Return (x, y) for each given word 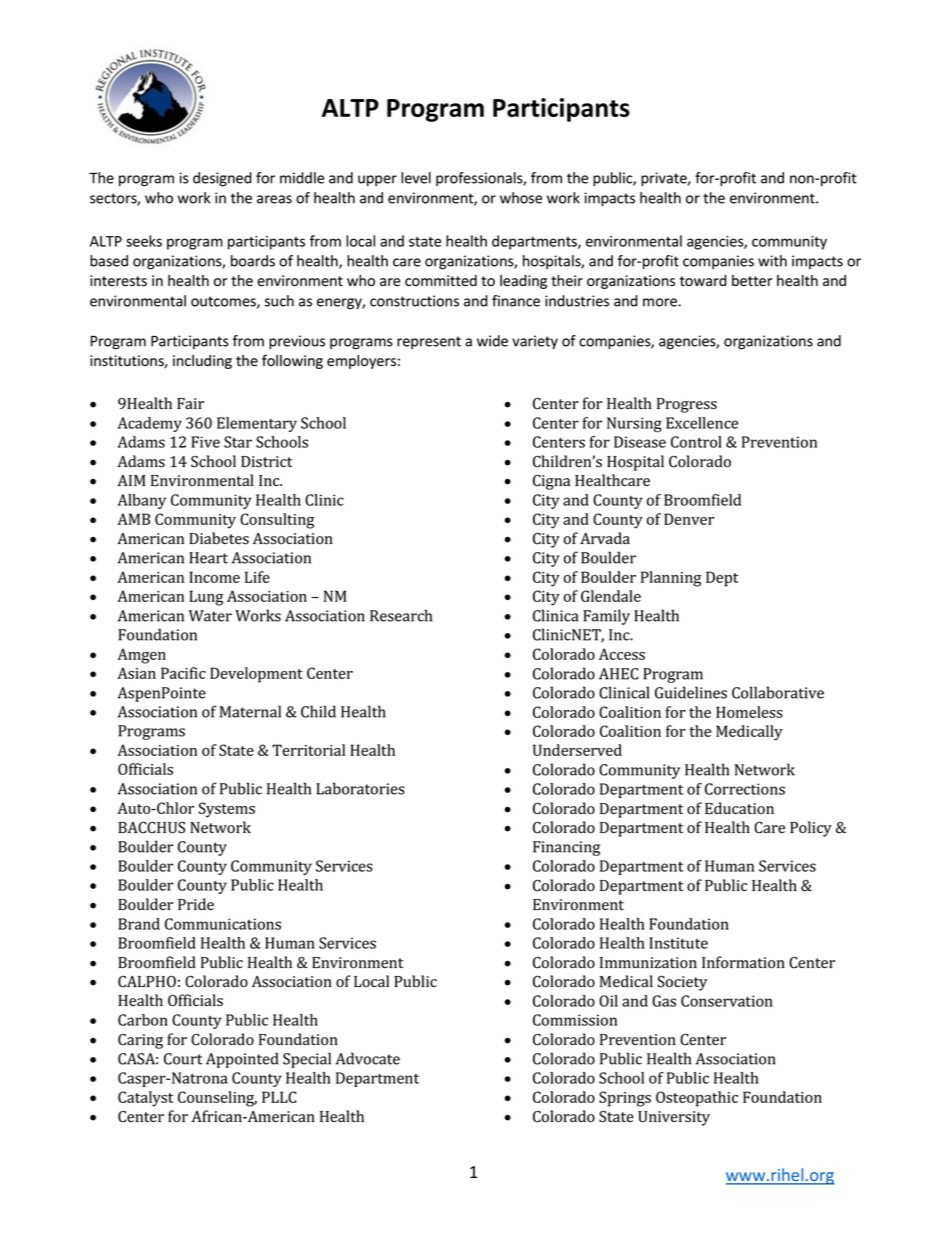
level (416, 178)
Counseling (217, 1099)
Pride (196, 904)
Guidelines (691, 692)
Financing (566, 848)
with (772, 261)
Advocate (368, 1058)
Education (739, 808)
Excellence (702, 423)
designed (222, 179)
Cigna (551, 482)
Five (205, 442)
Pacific (183, 673)
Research (401, 615)
